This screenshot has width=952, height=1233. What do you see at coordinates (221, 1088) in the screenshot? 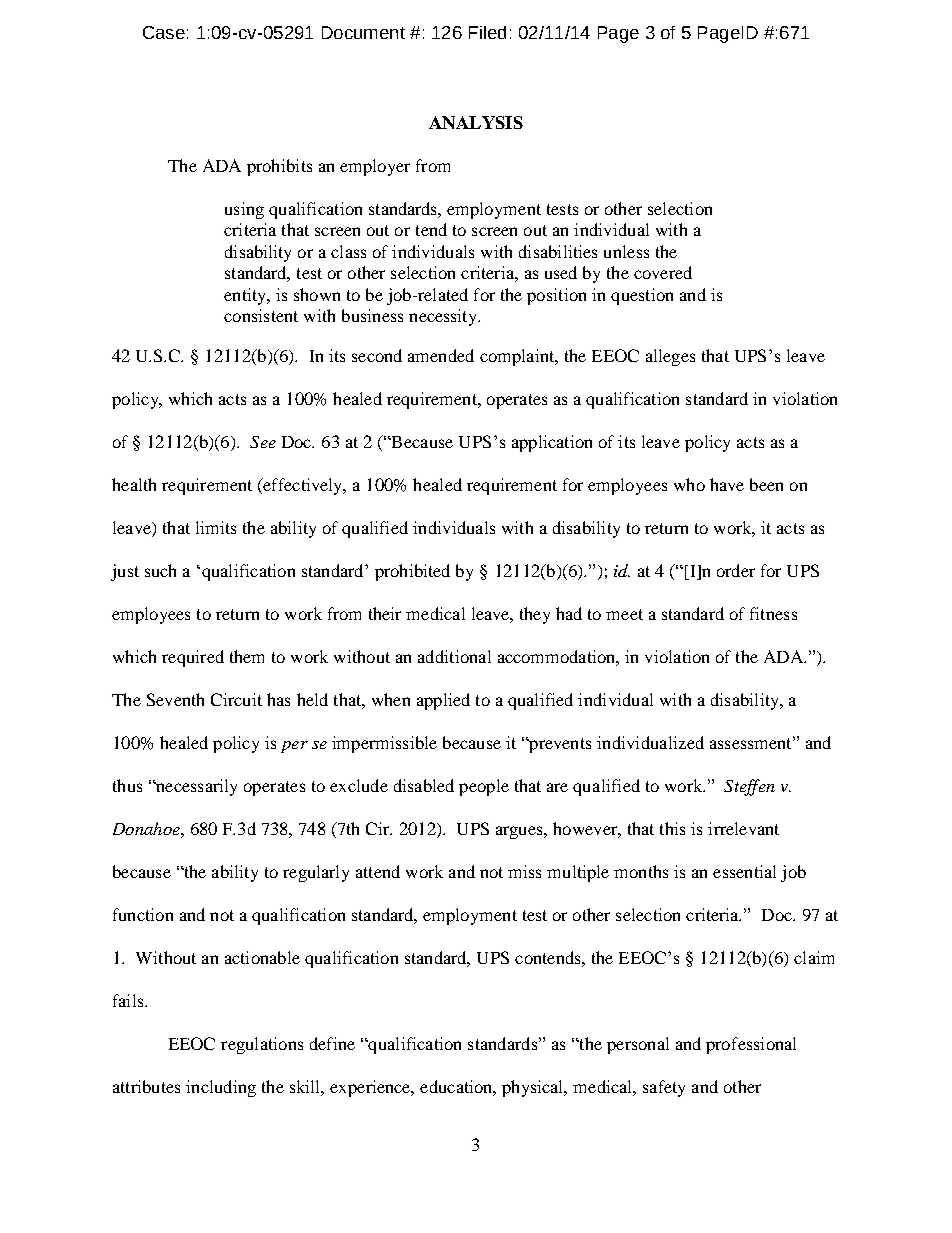
I see `including` at bounding box center [221, 1088].
